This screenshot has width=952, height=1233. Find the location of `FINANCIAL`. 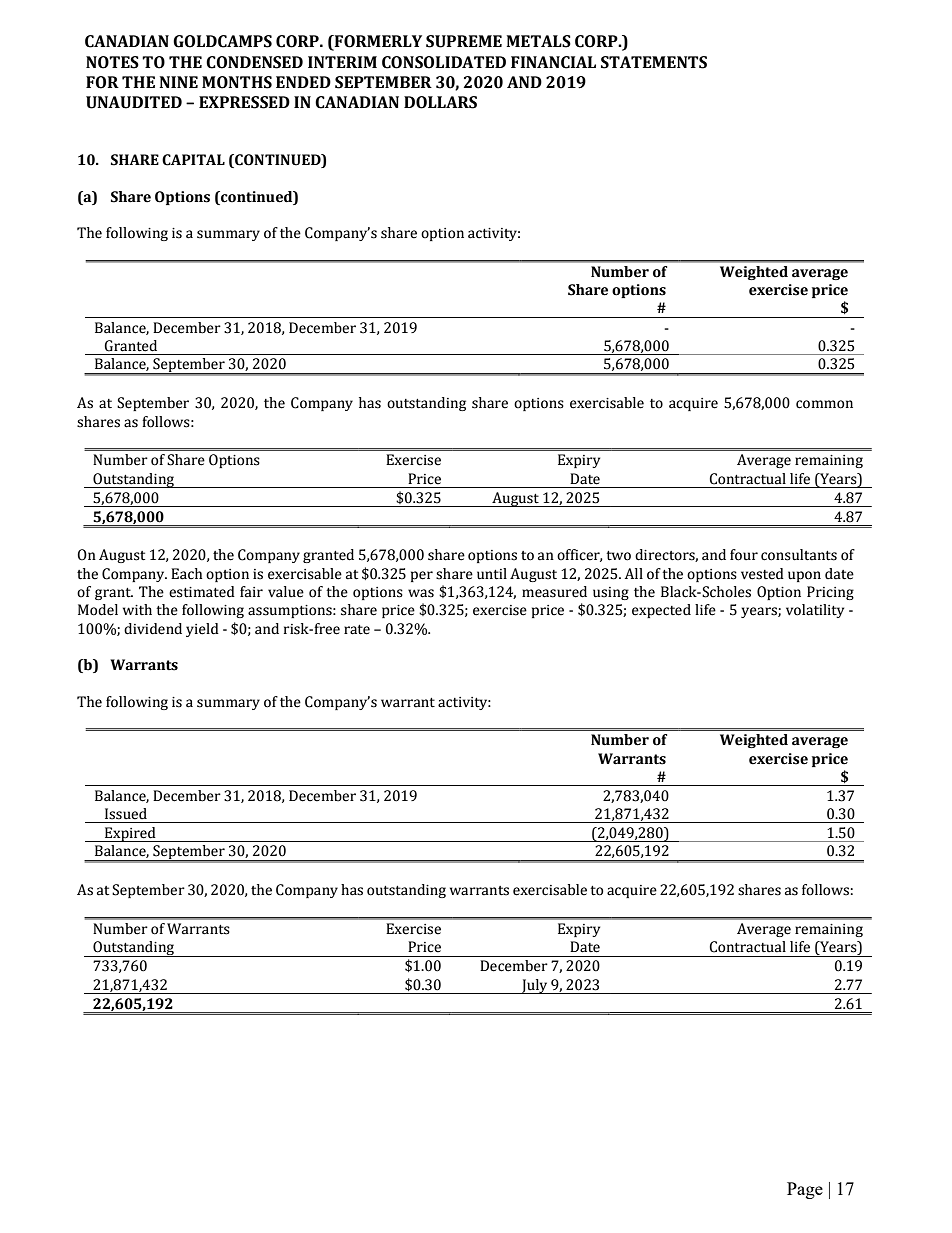

FINANCIAL is located at coordinates (553, 62).
